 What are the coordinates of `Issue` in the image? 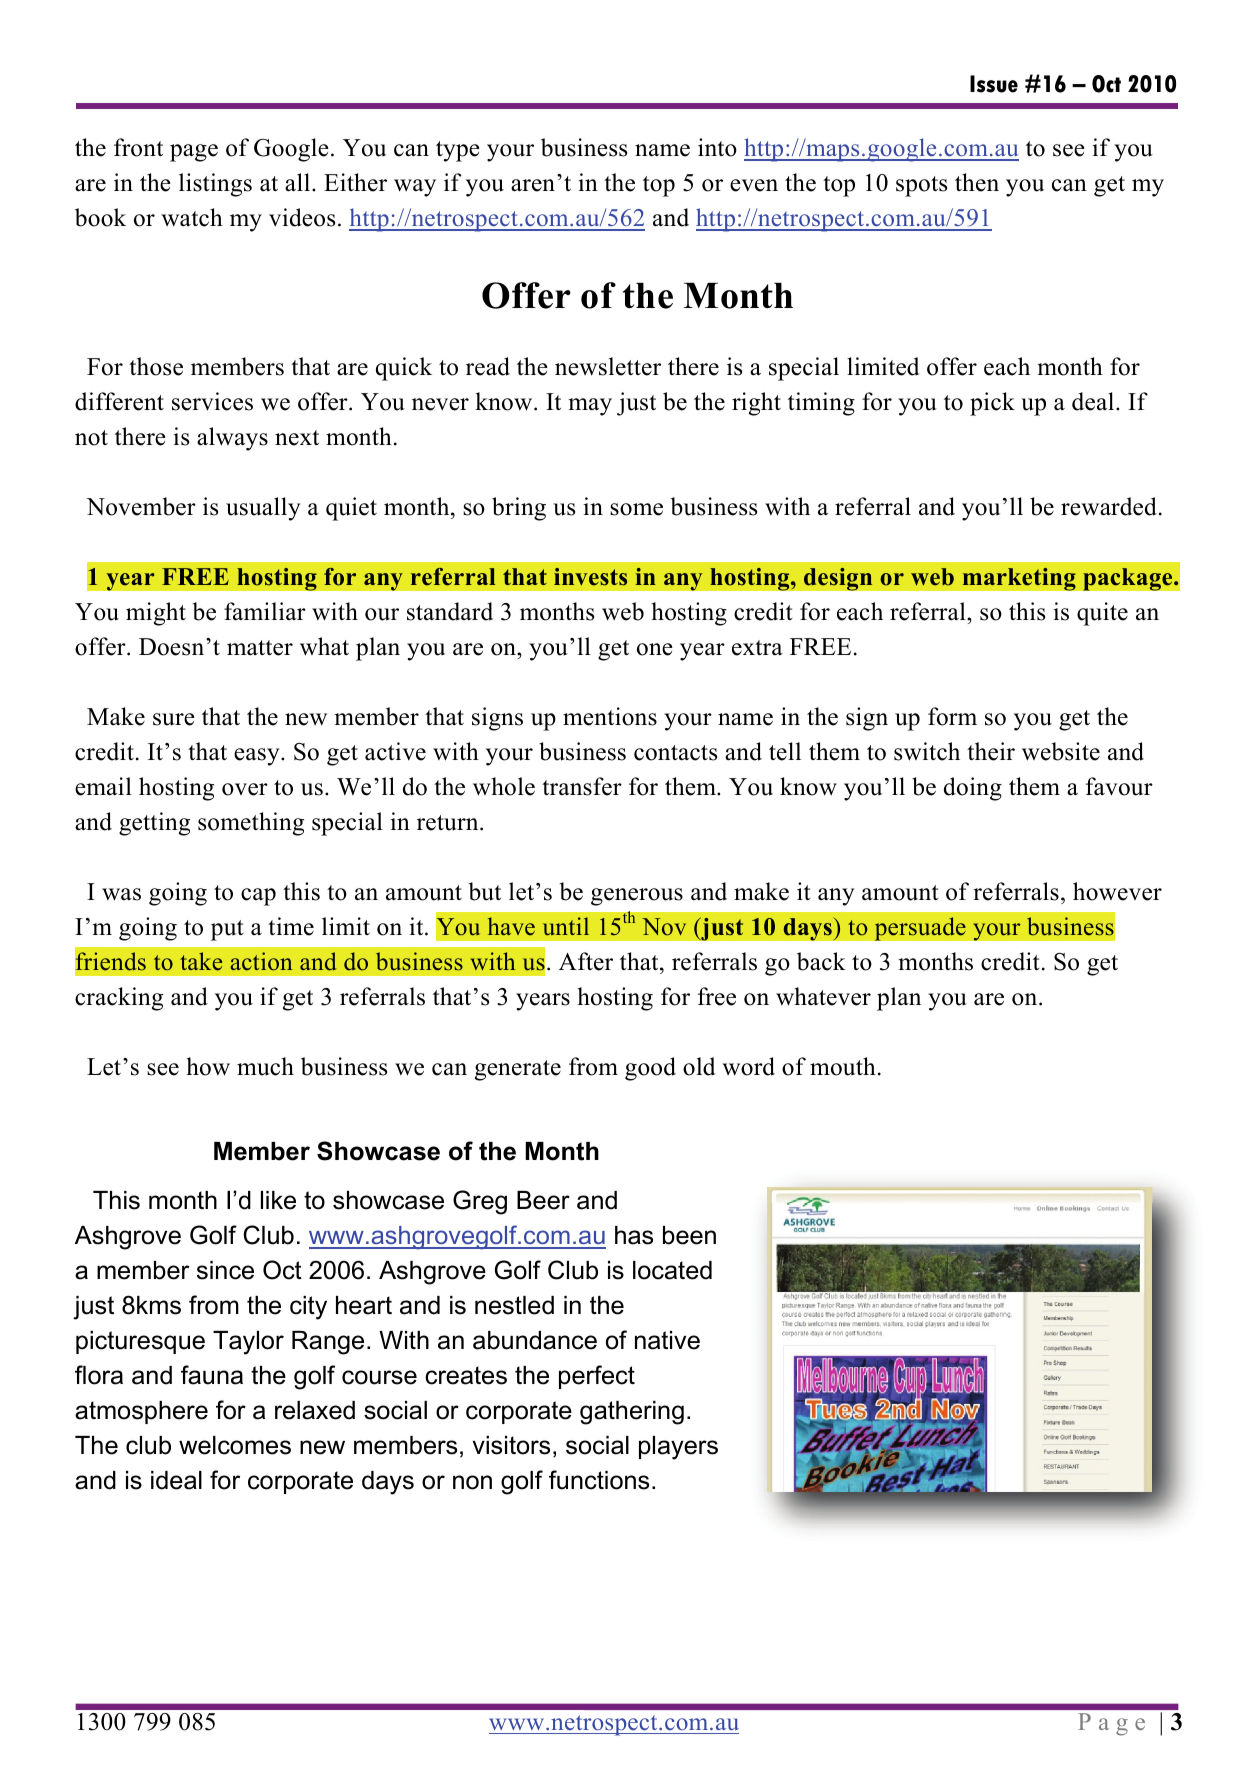 It's located at (994, 84).
